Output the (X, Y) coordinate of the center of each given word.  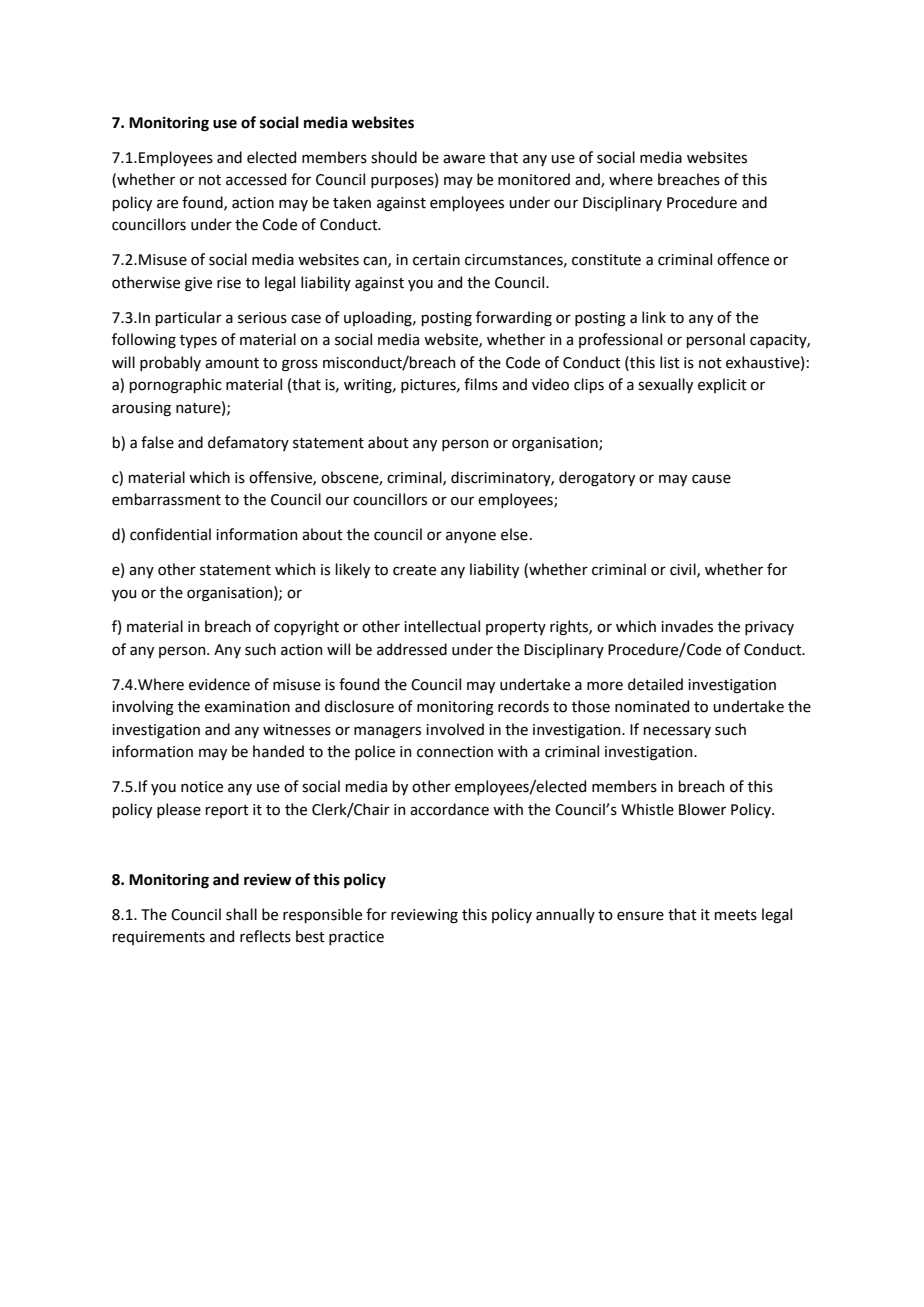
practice (356, 938)
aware (464, 159)
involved (455, 729)
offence (743, 259)
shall (241, 914)
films (481, 384)
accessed (256, 179)
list (670, 362)
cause (711, 479)
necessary (677, 732)
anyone (471, 537)
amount (232, 363)
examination (247, 707)
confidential (170, 534)
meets (736, 915)
